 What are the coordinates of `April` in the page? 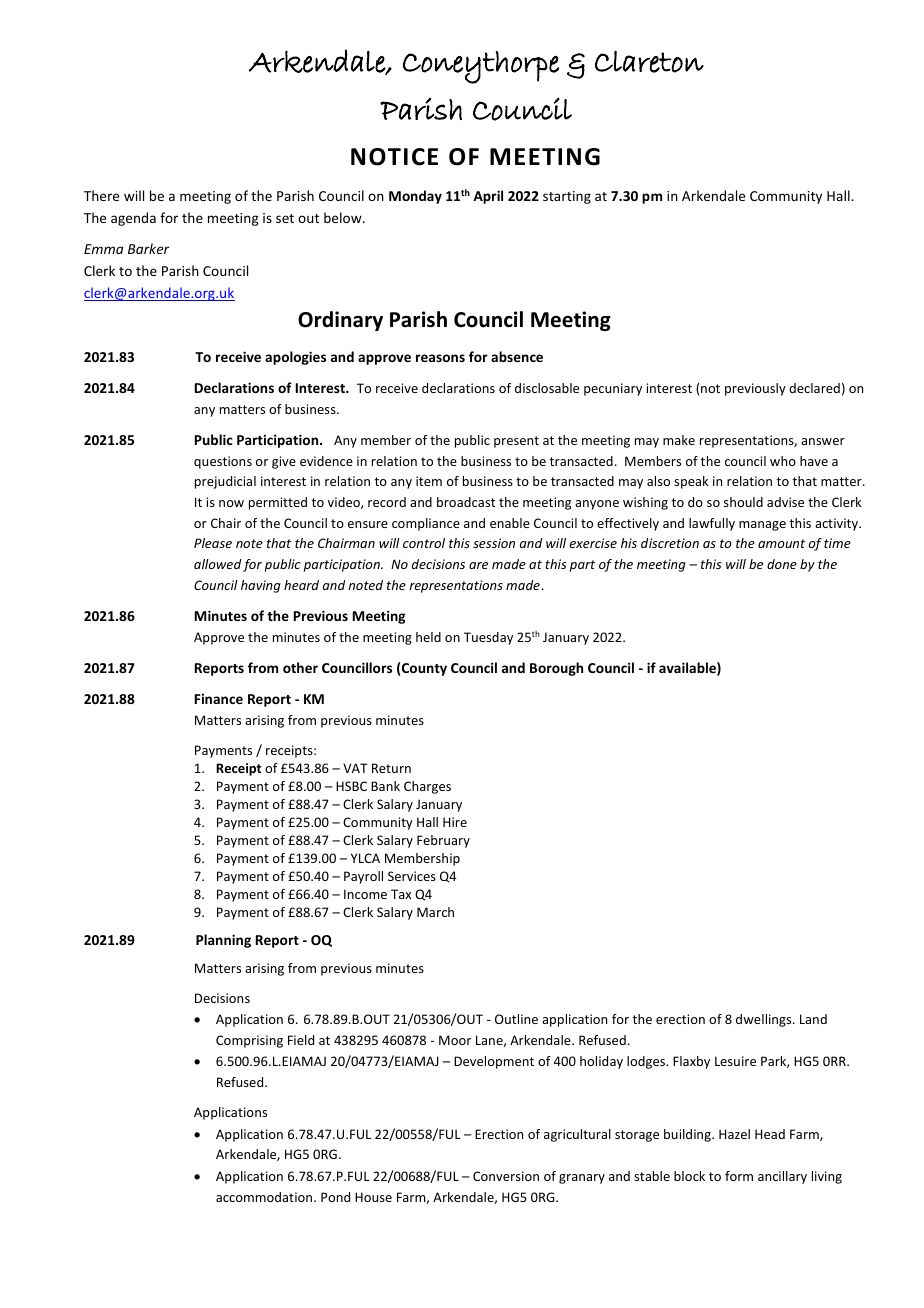 It's located at (488, 197).
